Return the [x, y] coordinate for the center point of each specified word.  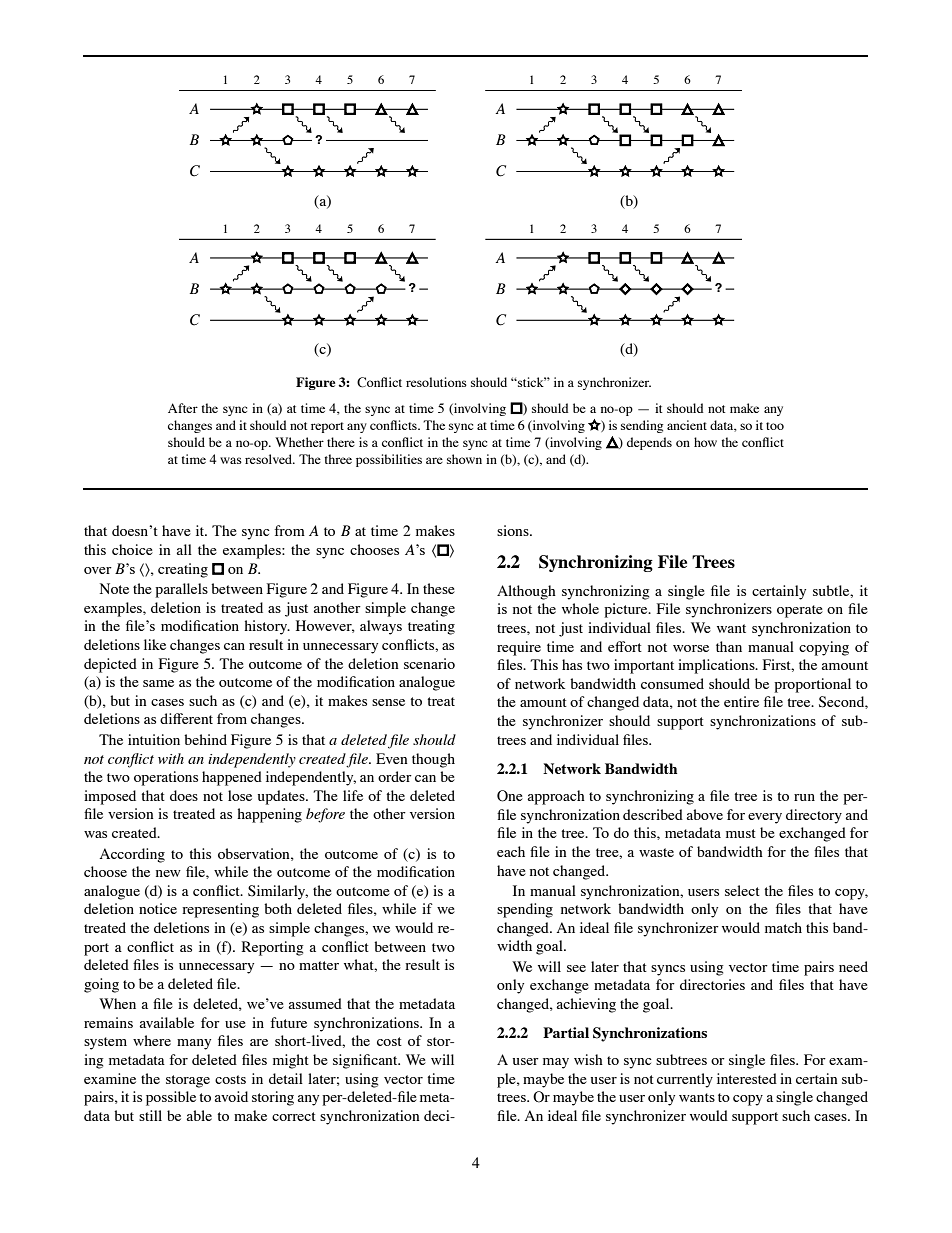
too [775, 426]
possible [171, 1098]
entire [741, 701]
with [171, 758]
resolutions [436, 382]
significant [366, 1061]
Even [392, 758]
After [183, 408]
